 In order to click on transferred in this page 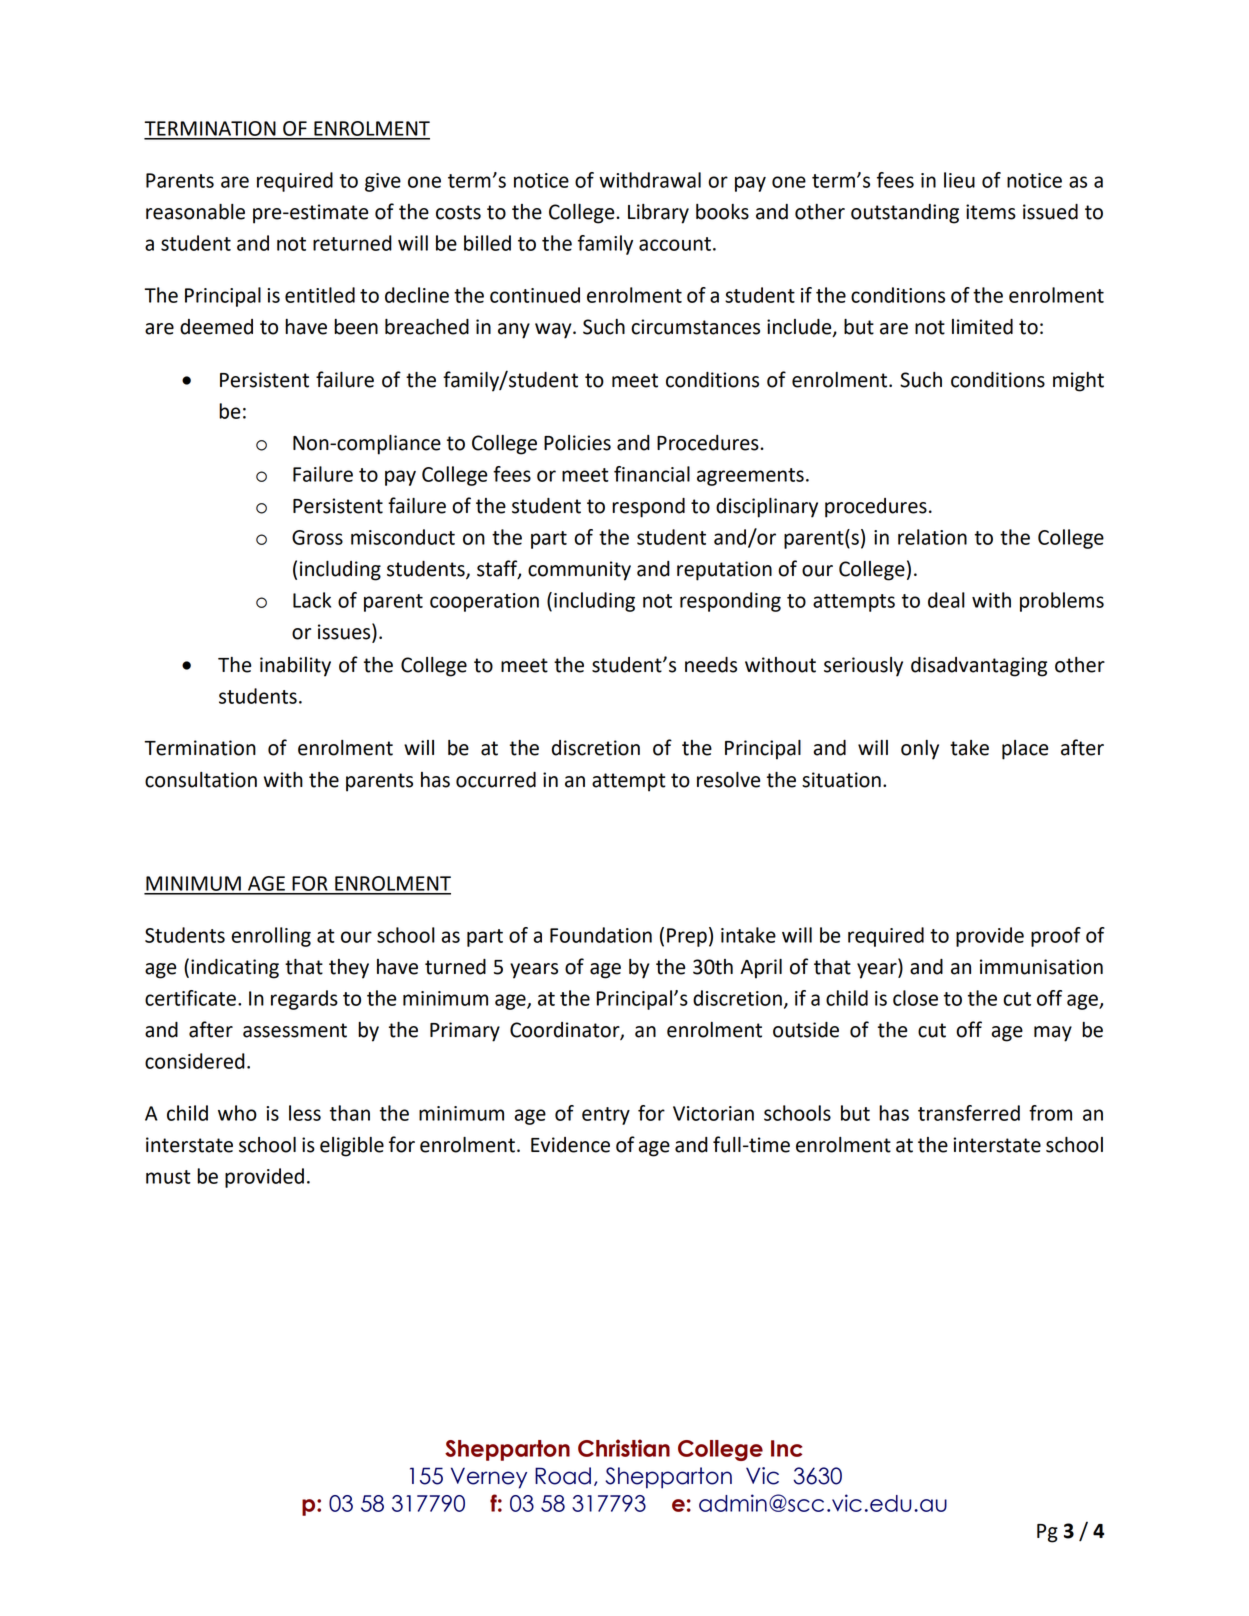, I will do `click(969, 1113)`.
